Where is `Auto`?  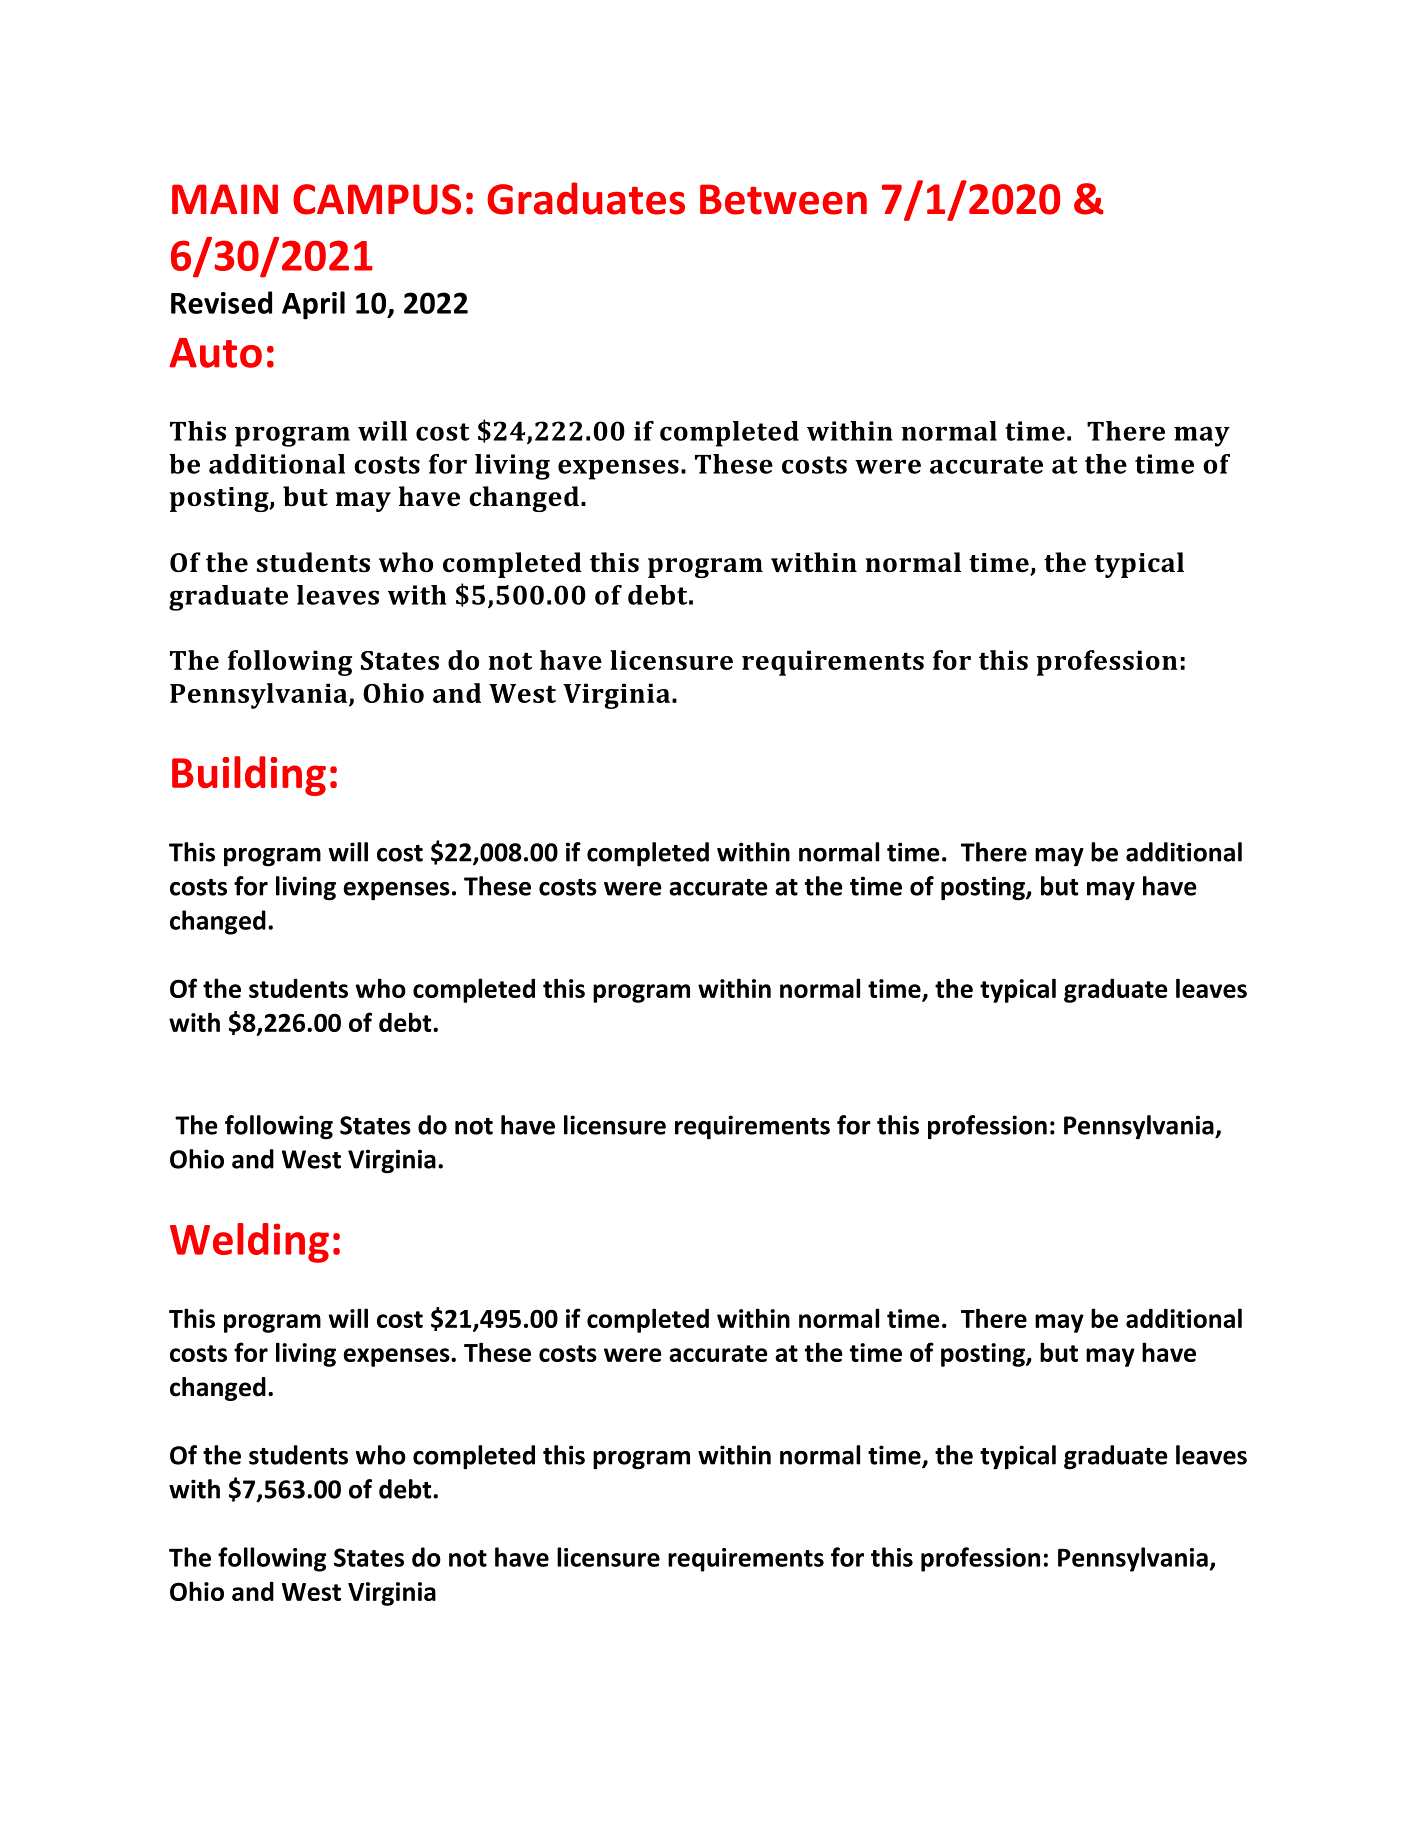
Auto is located at coordinates (215, 353).
